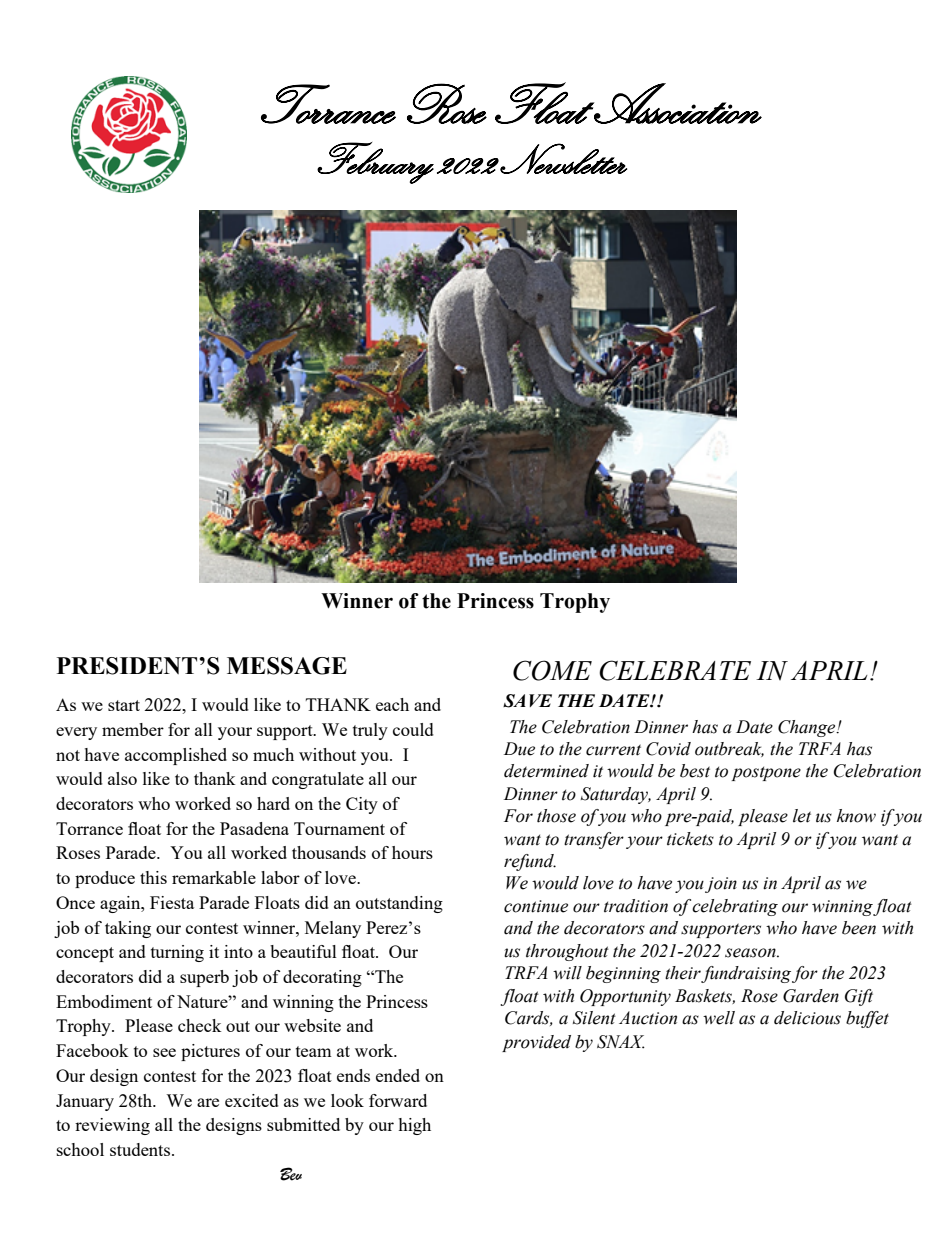 This screenshot has height=1233, width=952. What do you see at coordinates (766, 773) in the screenshot?
I see `postpone` at bounding box center [766, 773].
